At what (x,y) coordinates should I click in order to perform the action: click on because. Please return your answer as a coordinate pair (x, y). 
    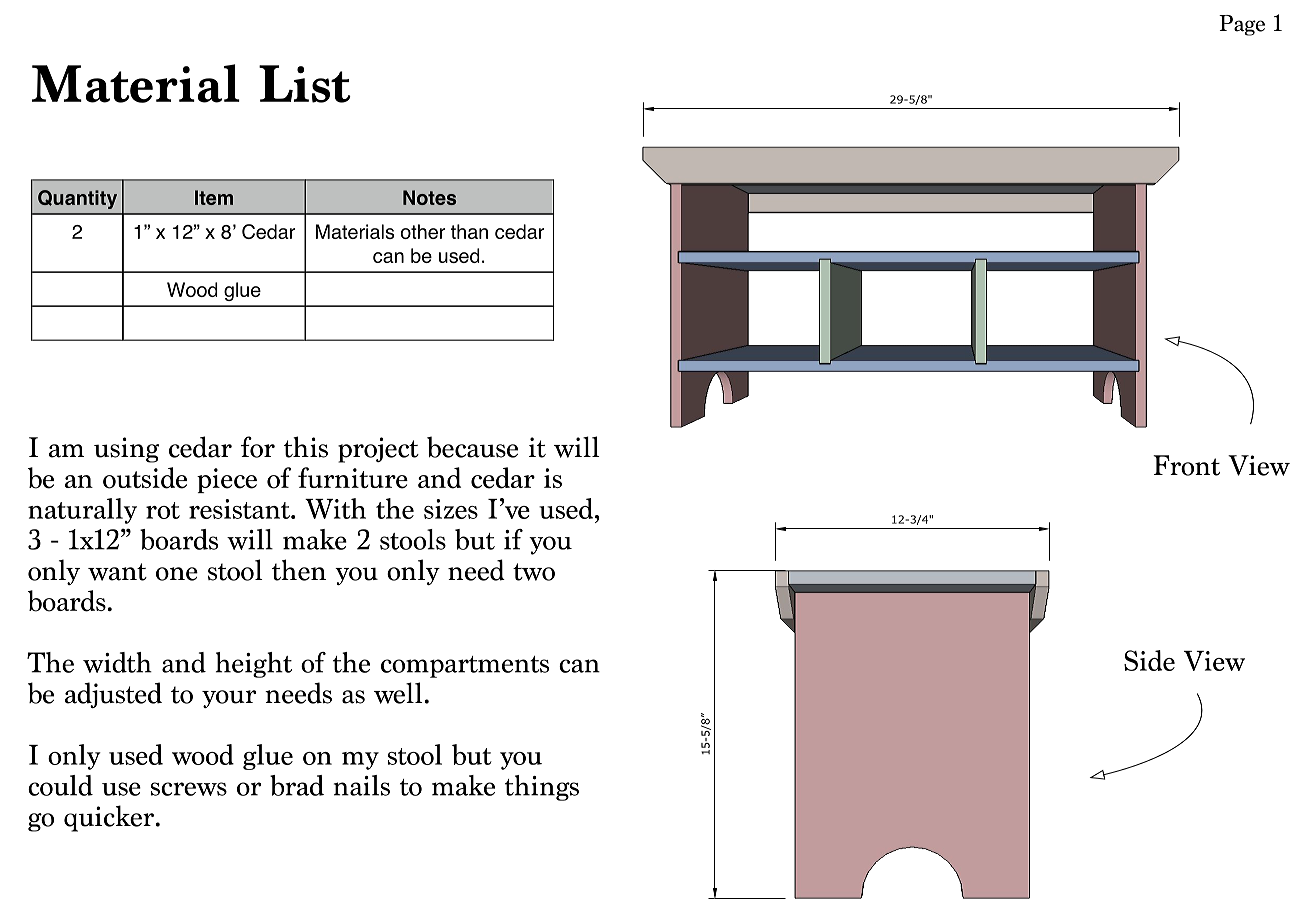
    Looking at the image, I should click on (472, 447).
